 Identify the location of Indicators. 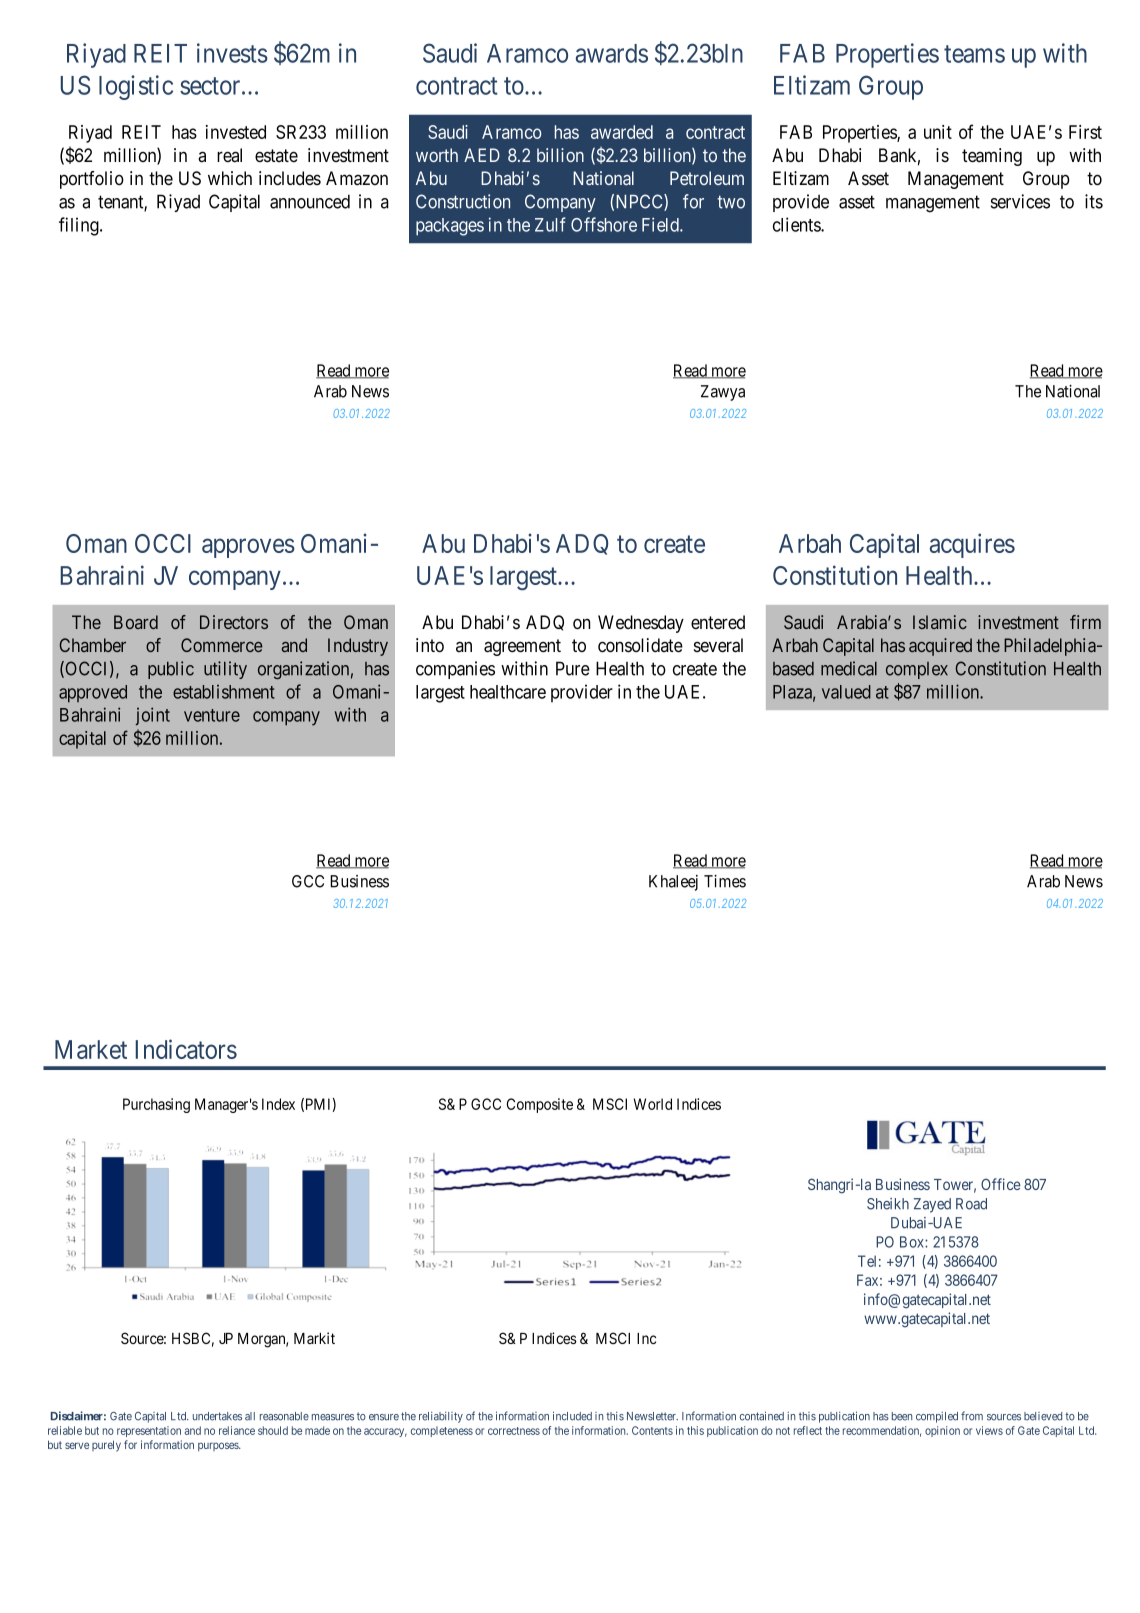
(186, 1049).
